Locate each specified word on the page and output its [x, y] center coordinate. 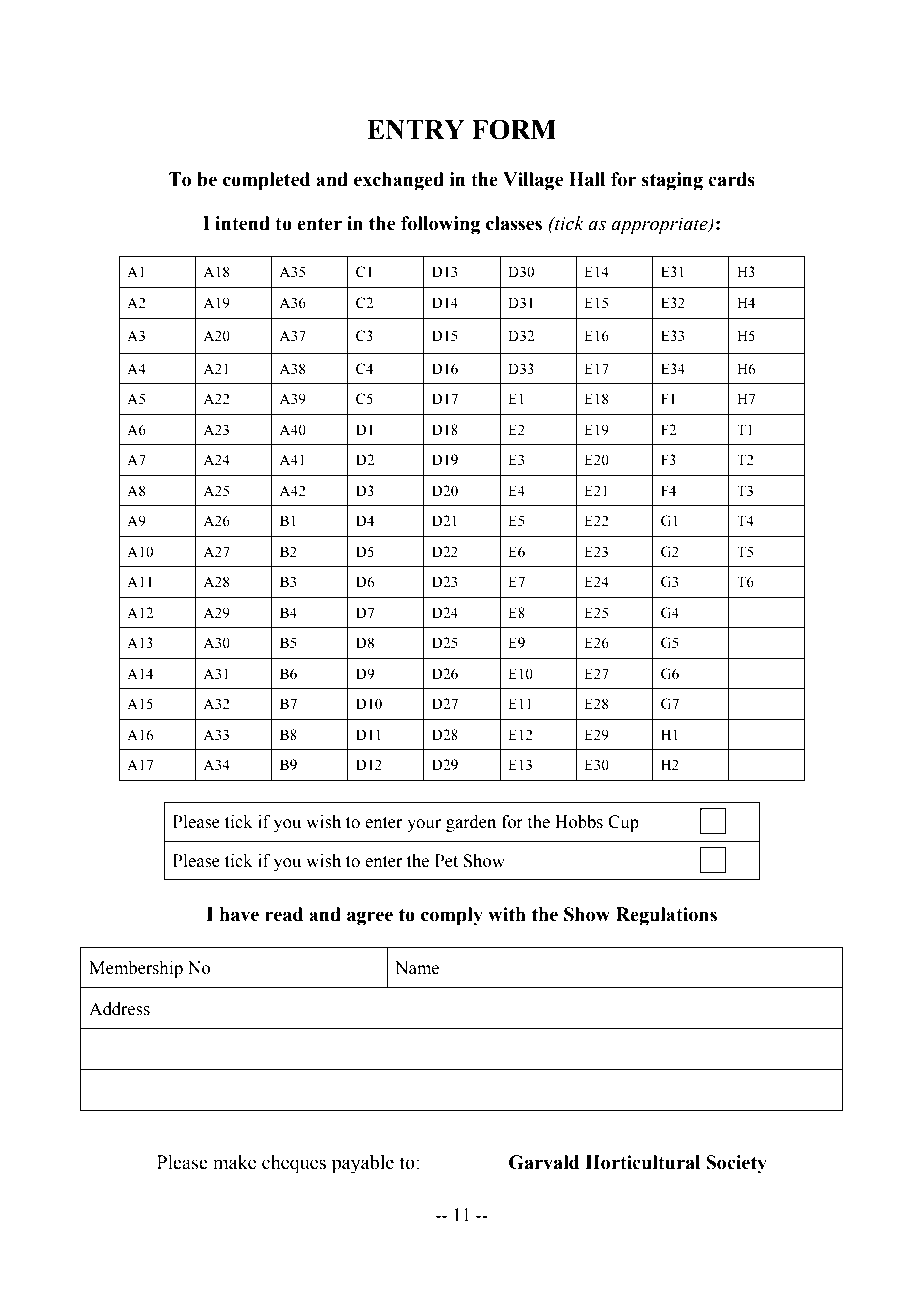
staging [672, 181]
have [239, 914]
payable [363, 1164]
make [234, 1162]
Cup [623, 823]
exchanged [399, 181]
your [424, 825]
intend [242, 223]
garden [471, 823]
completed [266, 181]
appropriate [660, 226]
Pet [446, 861]
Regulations [666, 916]
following [440, 225]
